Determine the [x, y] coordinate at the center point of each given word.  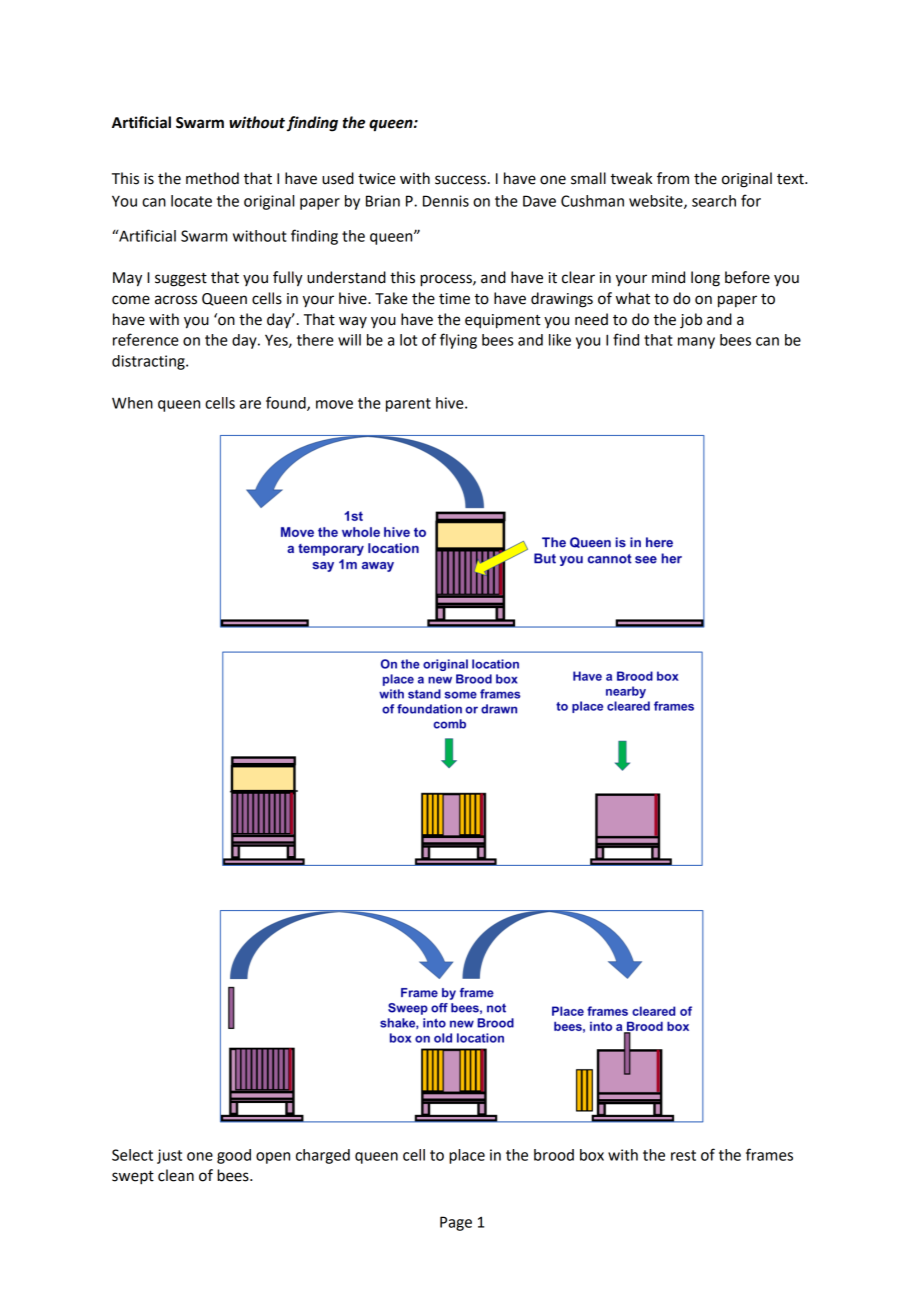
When [132, 403]
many [696, 343]
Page [456, 1223]
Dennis [446, 201]
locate [191, 201]
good [234, 1156]
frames [769, 1154]
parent [408, 405]
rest [683, 1155]
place [467, 1156]
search [714, 201]
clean [176, 1175]
